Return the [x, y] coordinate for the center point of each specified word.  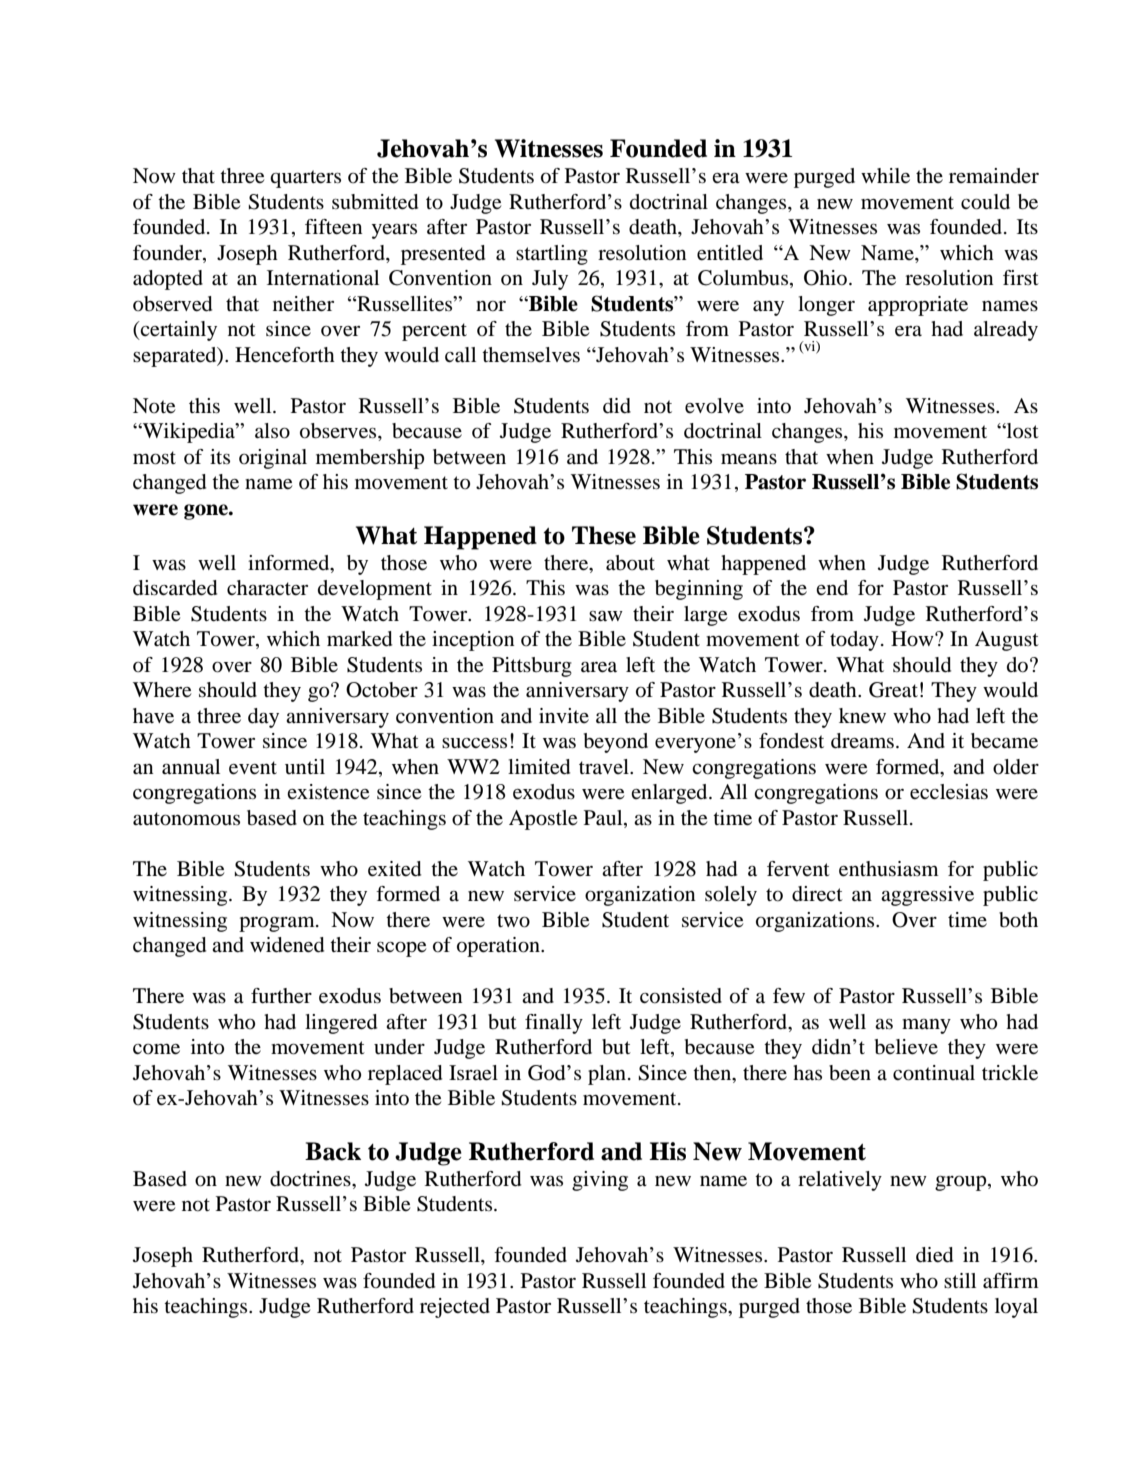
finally [554, 1024]
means [749, 459]
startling [552, 255]
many [926, 1026]
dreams [862, 741]
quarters [305, 179]
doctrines [311, 1179]
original [273, 459]
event [253, 768]
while [885, 176]
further [281, 996]
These [604, 535]
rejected [455, 1308]
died [934, 1255]
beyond [616, 743]
